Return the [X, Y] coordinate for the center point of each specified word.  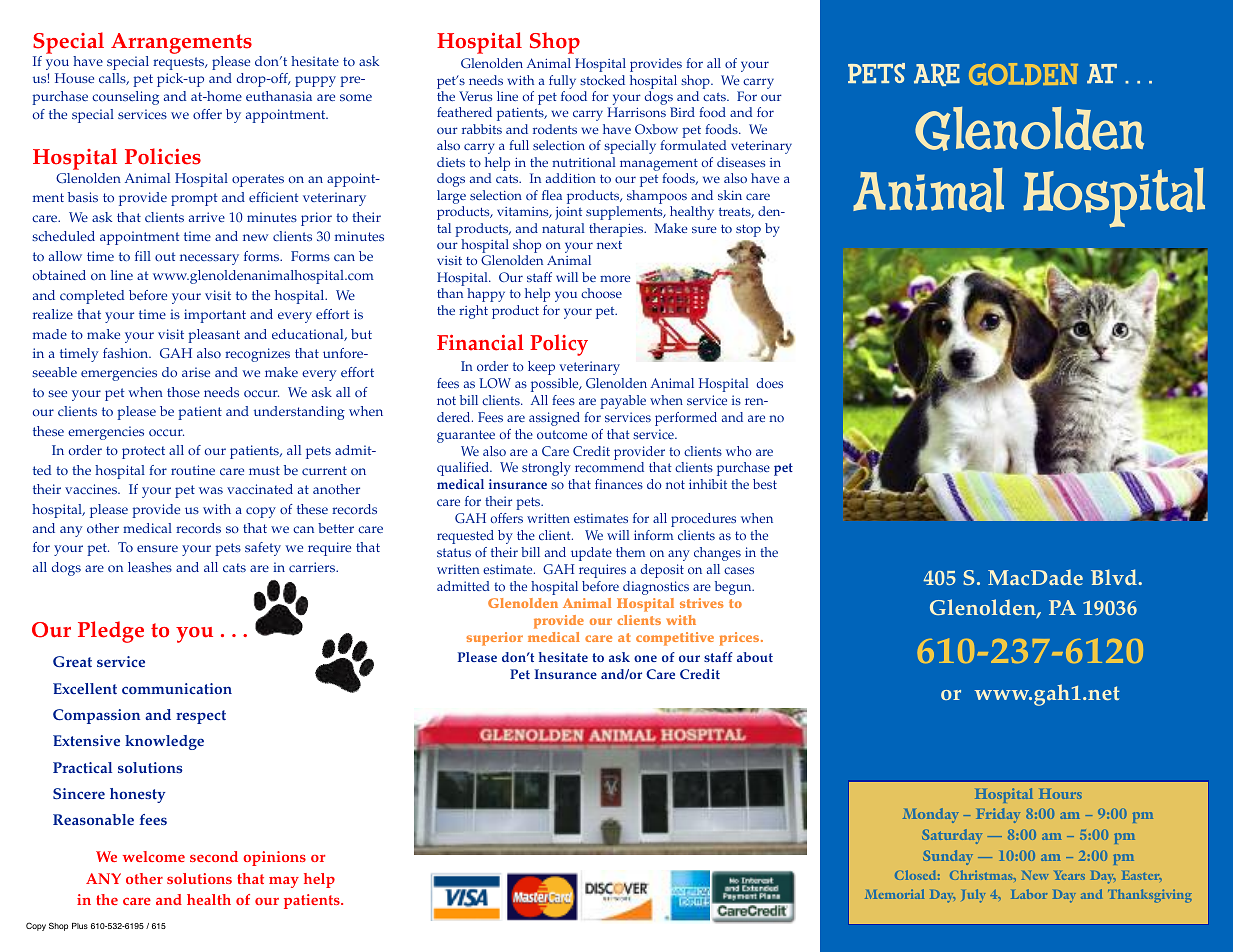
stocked [602, 80]
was [211, 490]
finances [619, 484]
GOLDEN [1023, 74]
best [765, 484]
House [74, 78]
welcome [154, 856]
